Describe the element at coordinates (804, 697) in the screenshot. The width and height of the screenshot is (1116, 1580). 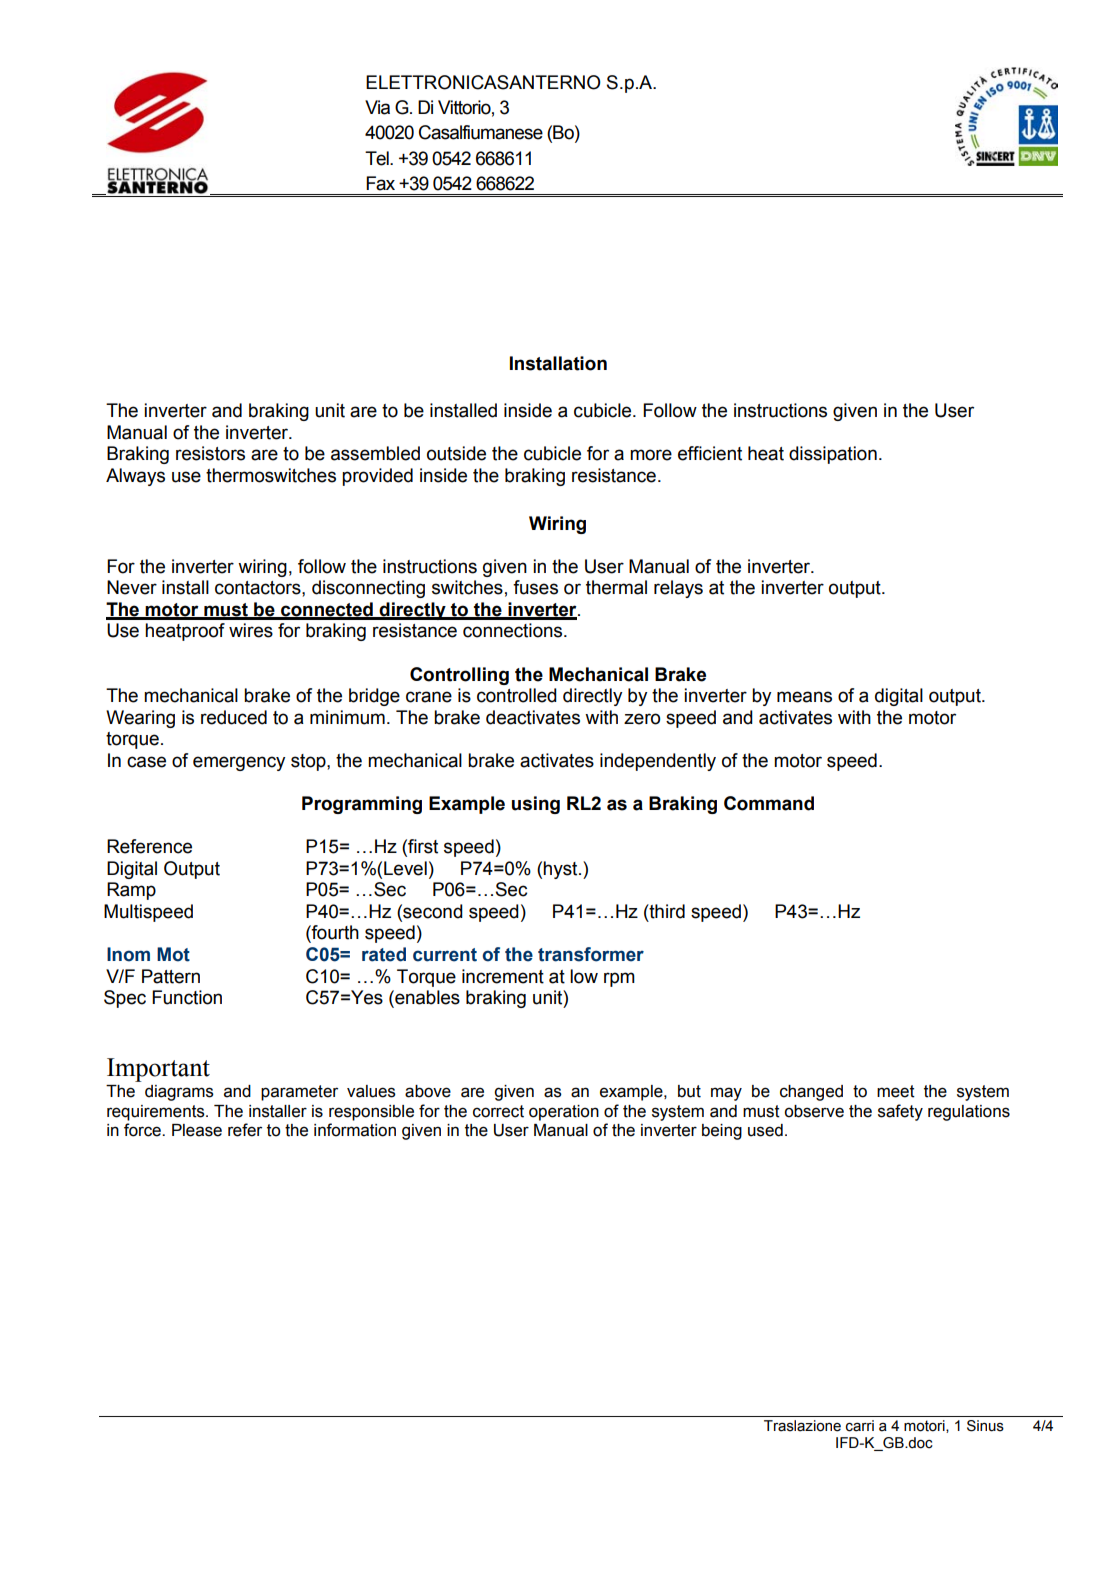
I see `means` at that location.
